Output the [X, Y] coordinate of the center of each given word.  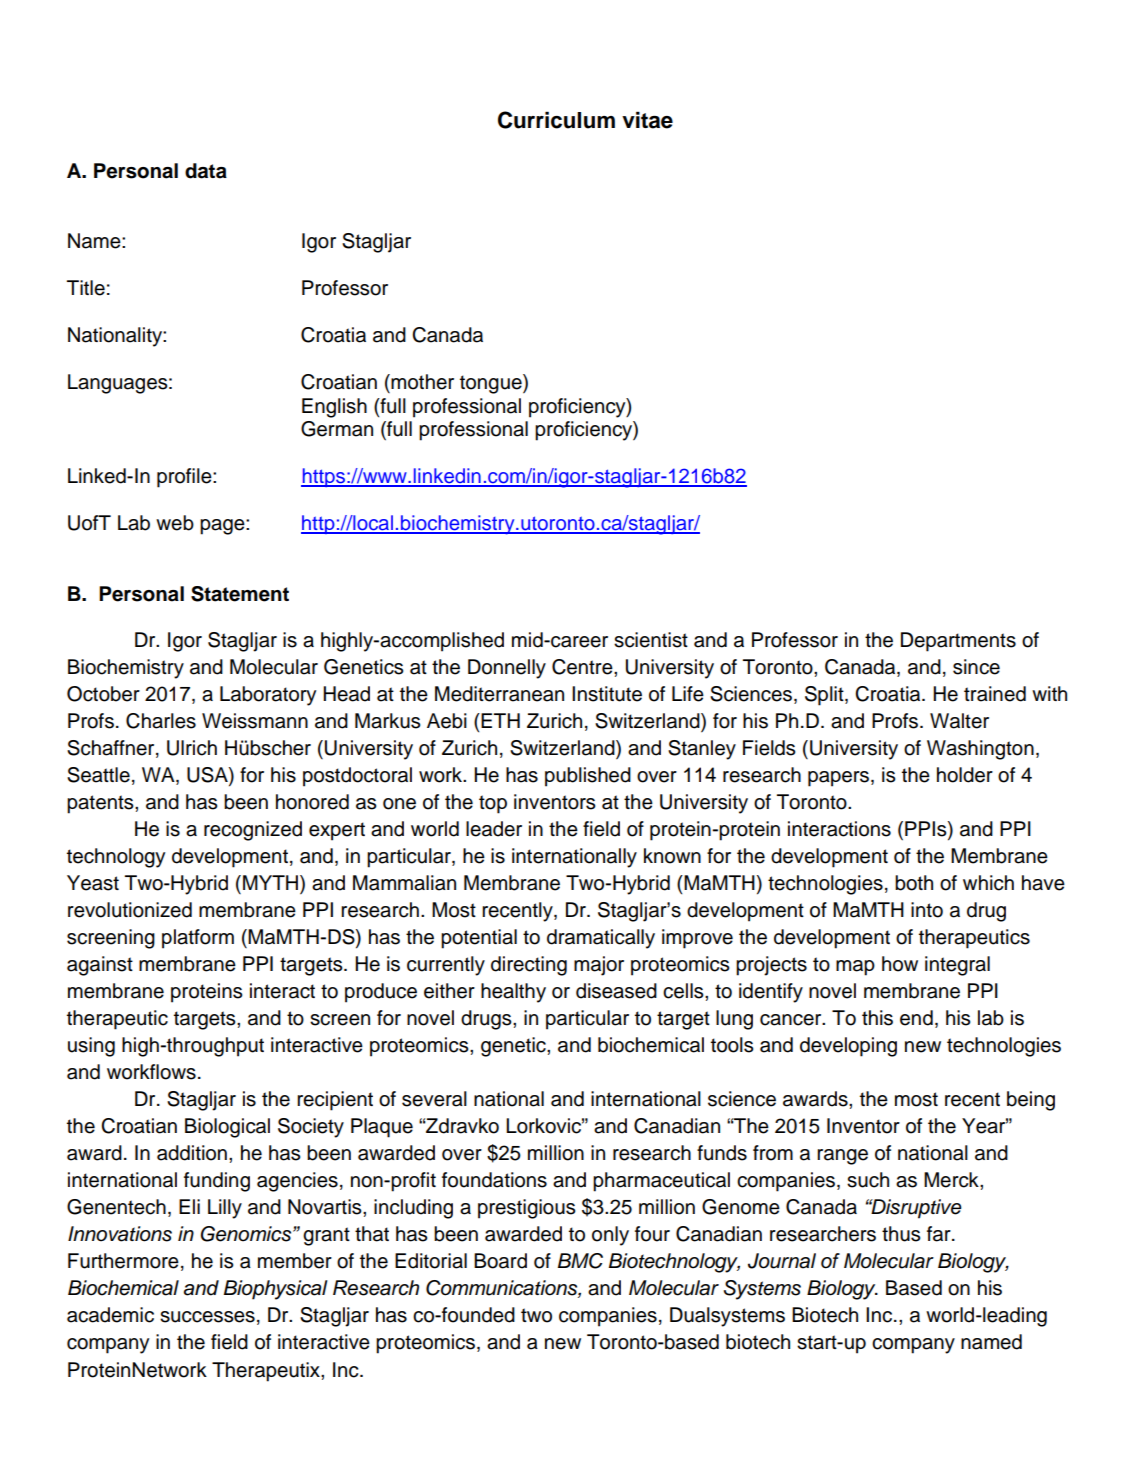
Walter [959, 721]
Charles [161, 721]
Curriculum [556, 120]
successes [207, 1317]
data [206, 171]
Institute [607, 694]
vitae [647, 120]
